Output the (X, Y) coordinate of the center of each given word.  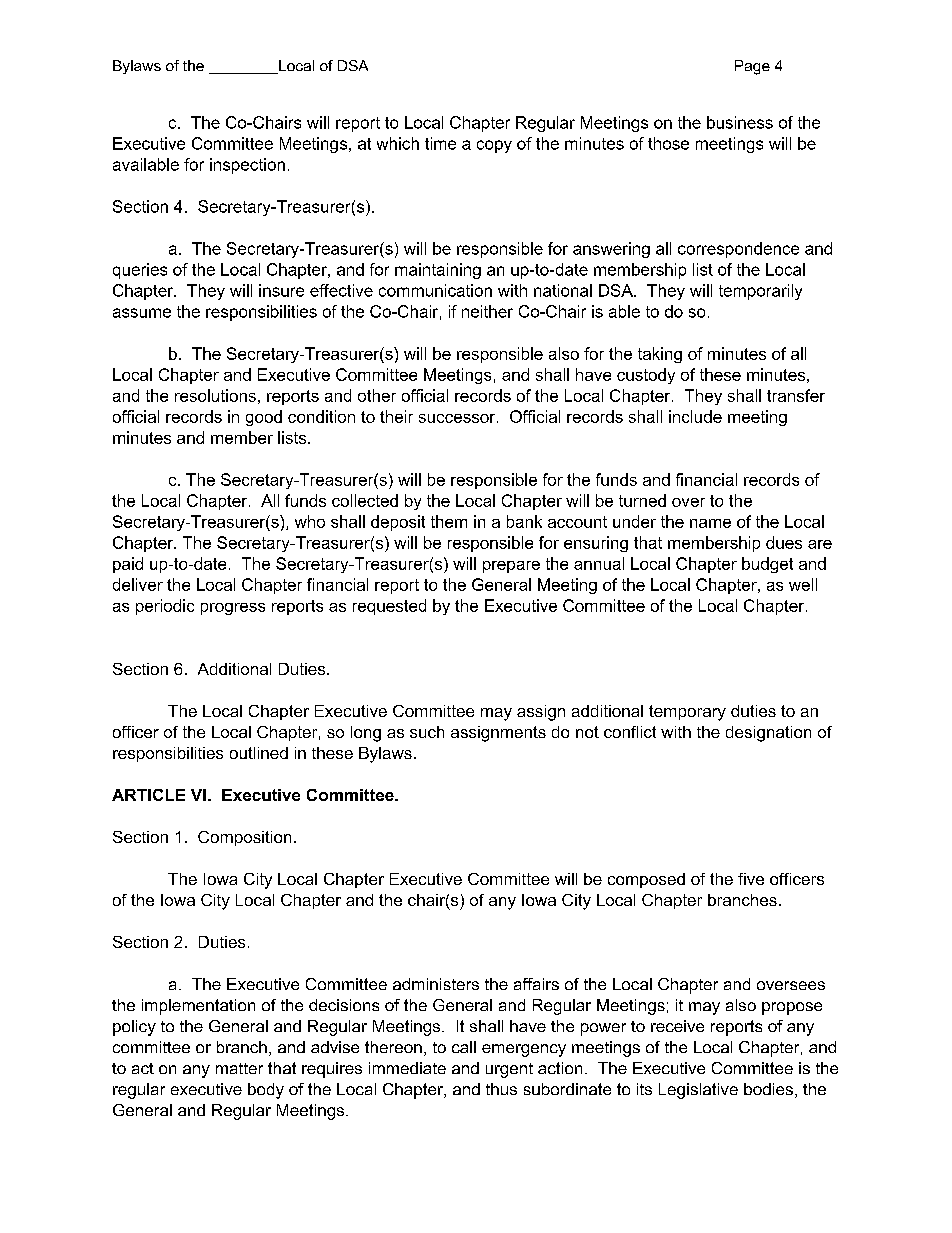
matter (239, 1068)
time (440, 143)
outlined (259, 753)
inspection (247, 166)
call (464, 1047)
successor (458, 418)
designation (768, 734)
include (695, 416)
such (427, 732)
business (740, 122)
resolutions (215, 395)
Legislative (698, 1091)
